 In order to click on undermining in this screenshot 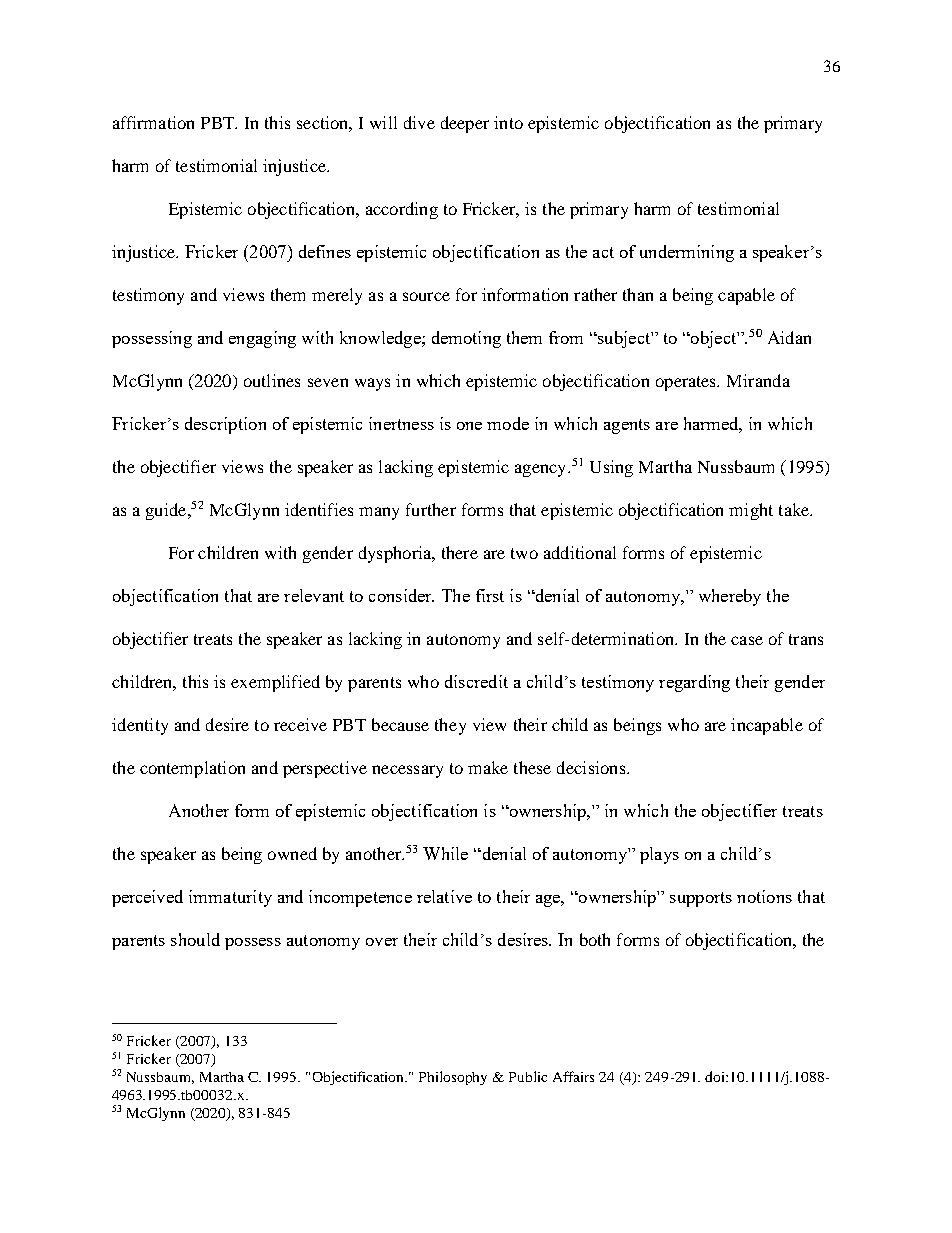, I will do `click(687, 253)`.
